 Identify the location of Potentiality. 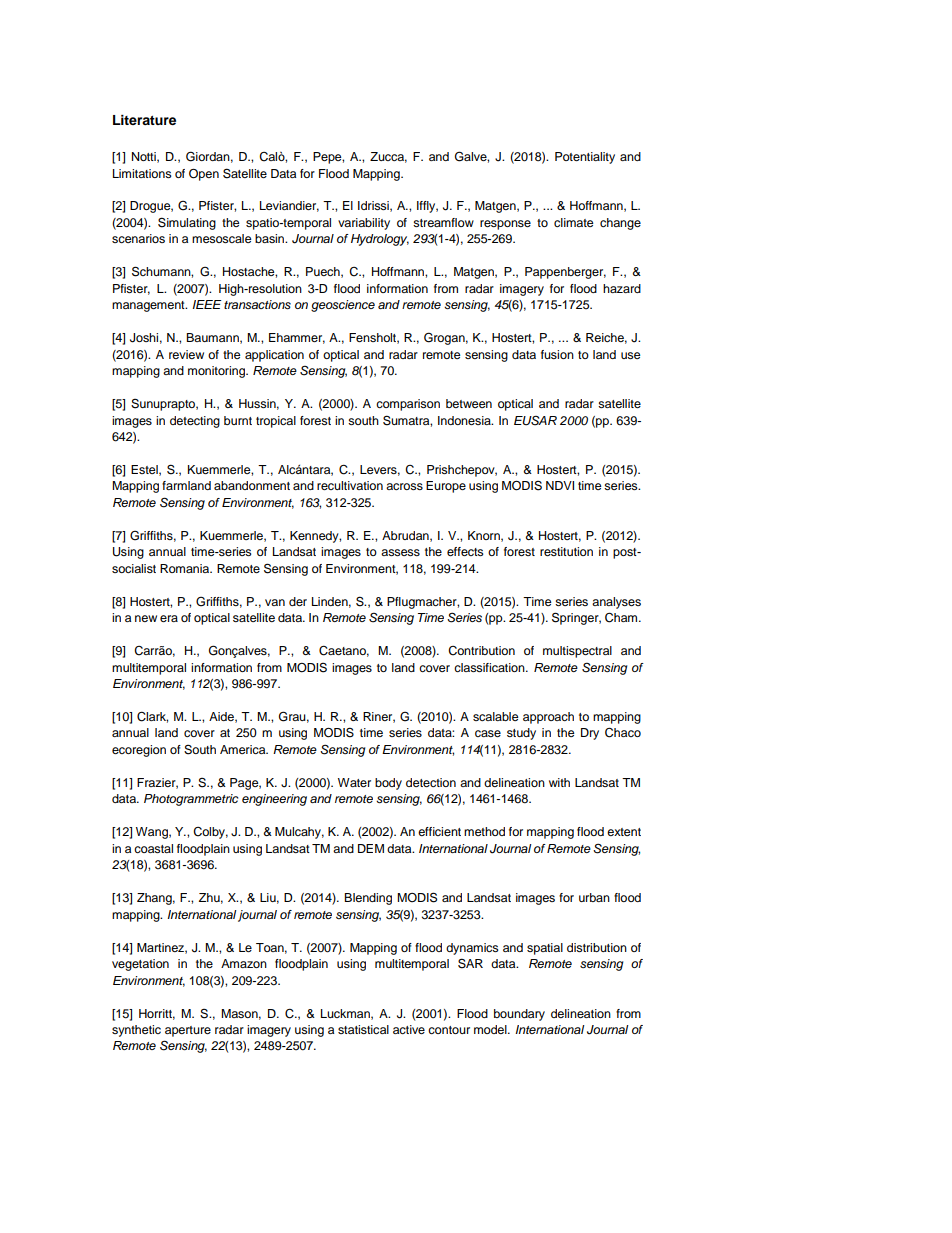
(585, 158).
